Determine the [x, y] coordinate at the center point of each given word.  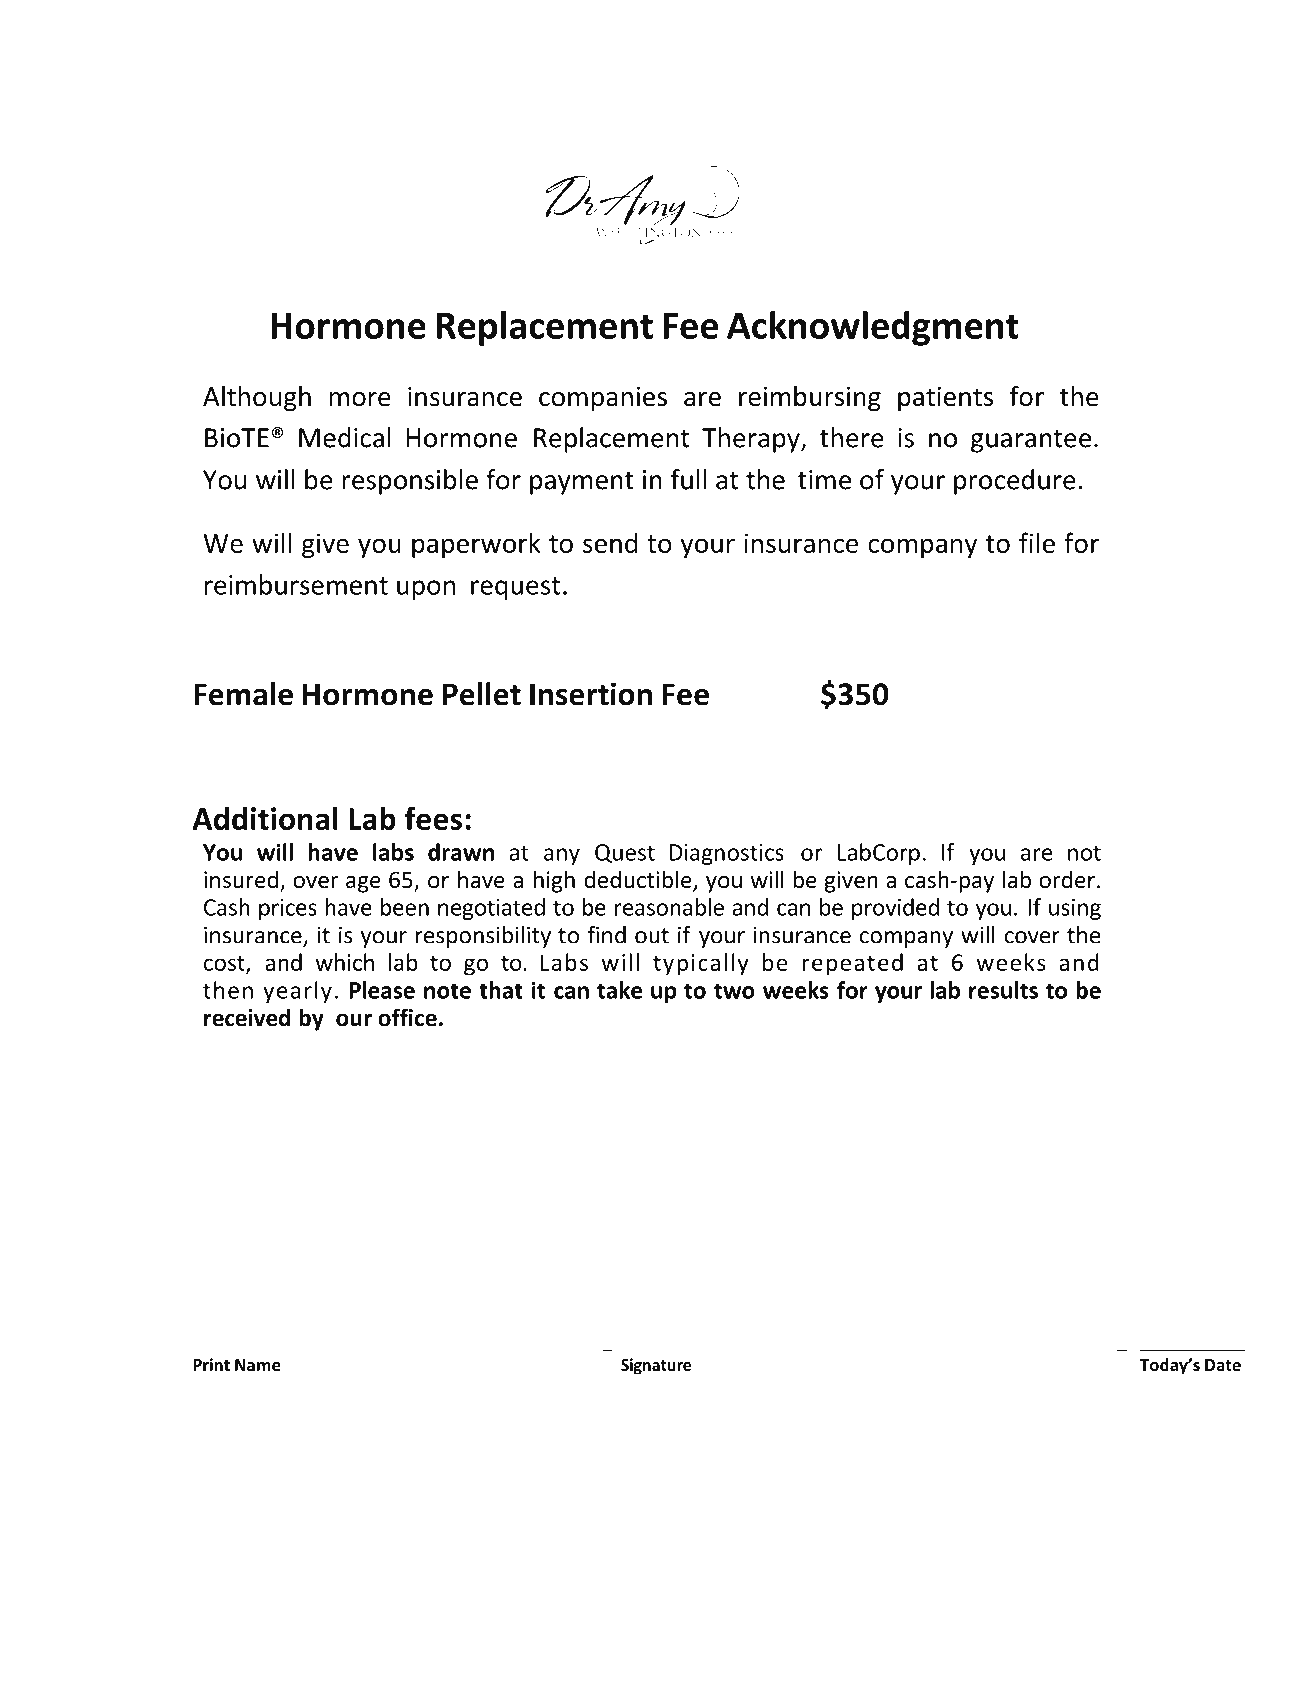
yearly [297, 992]
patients [945, 399]
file [1037, 542]
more [360, 399]
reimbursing [810, 399]
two [734, 991]
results [1003, 990]
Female [243, 694]
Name [258, 1365]
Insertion [591, 694]
